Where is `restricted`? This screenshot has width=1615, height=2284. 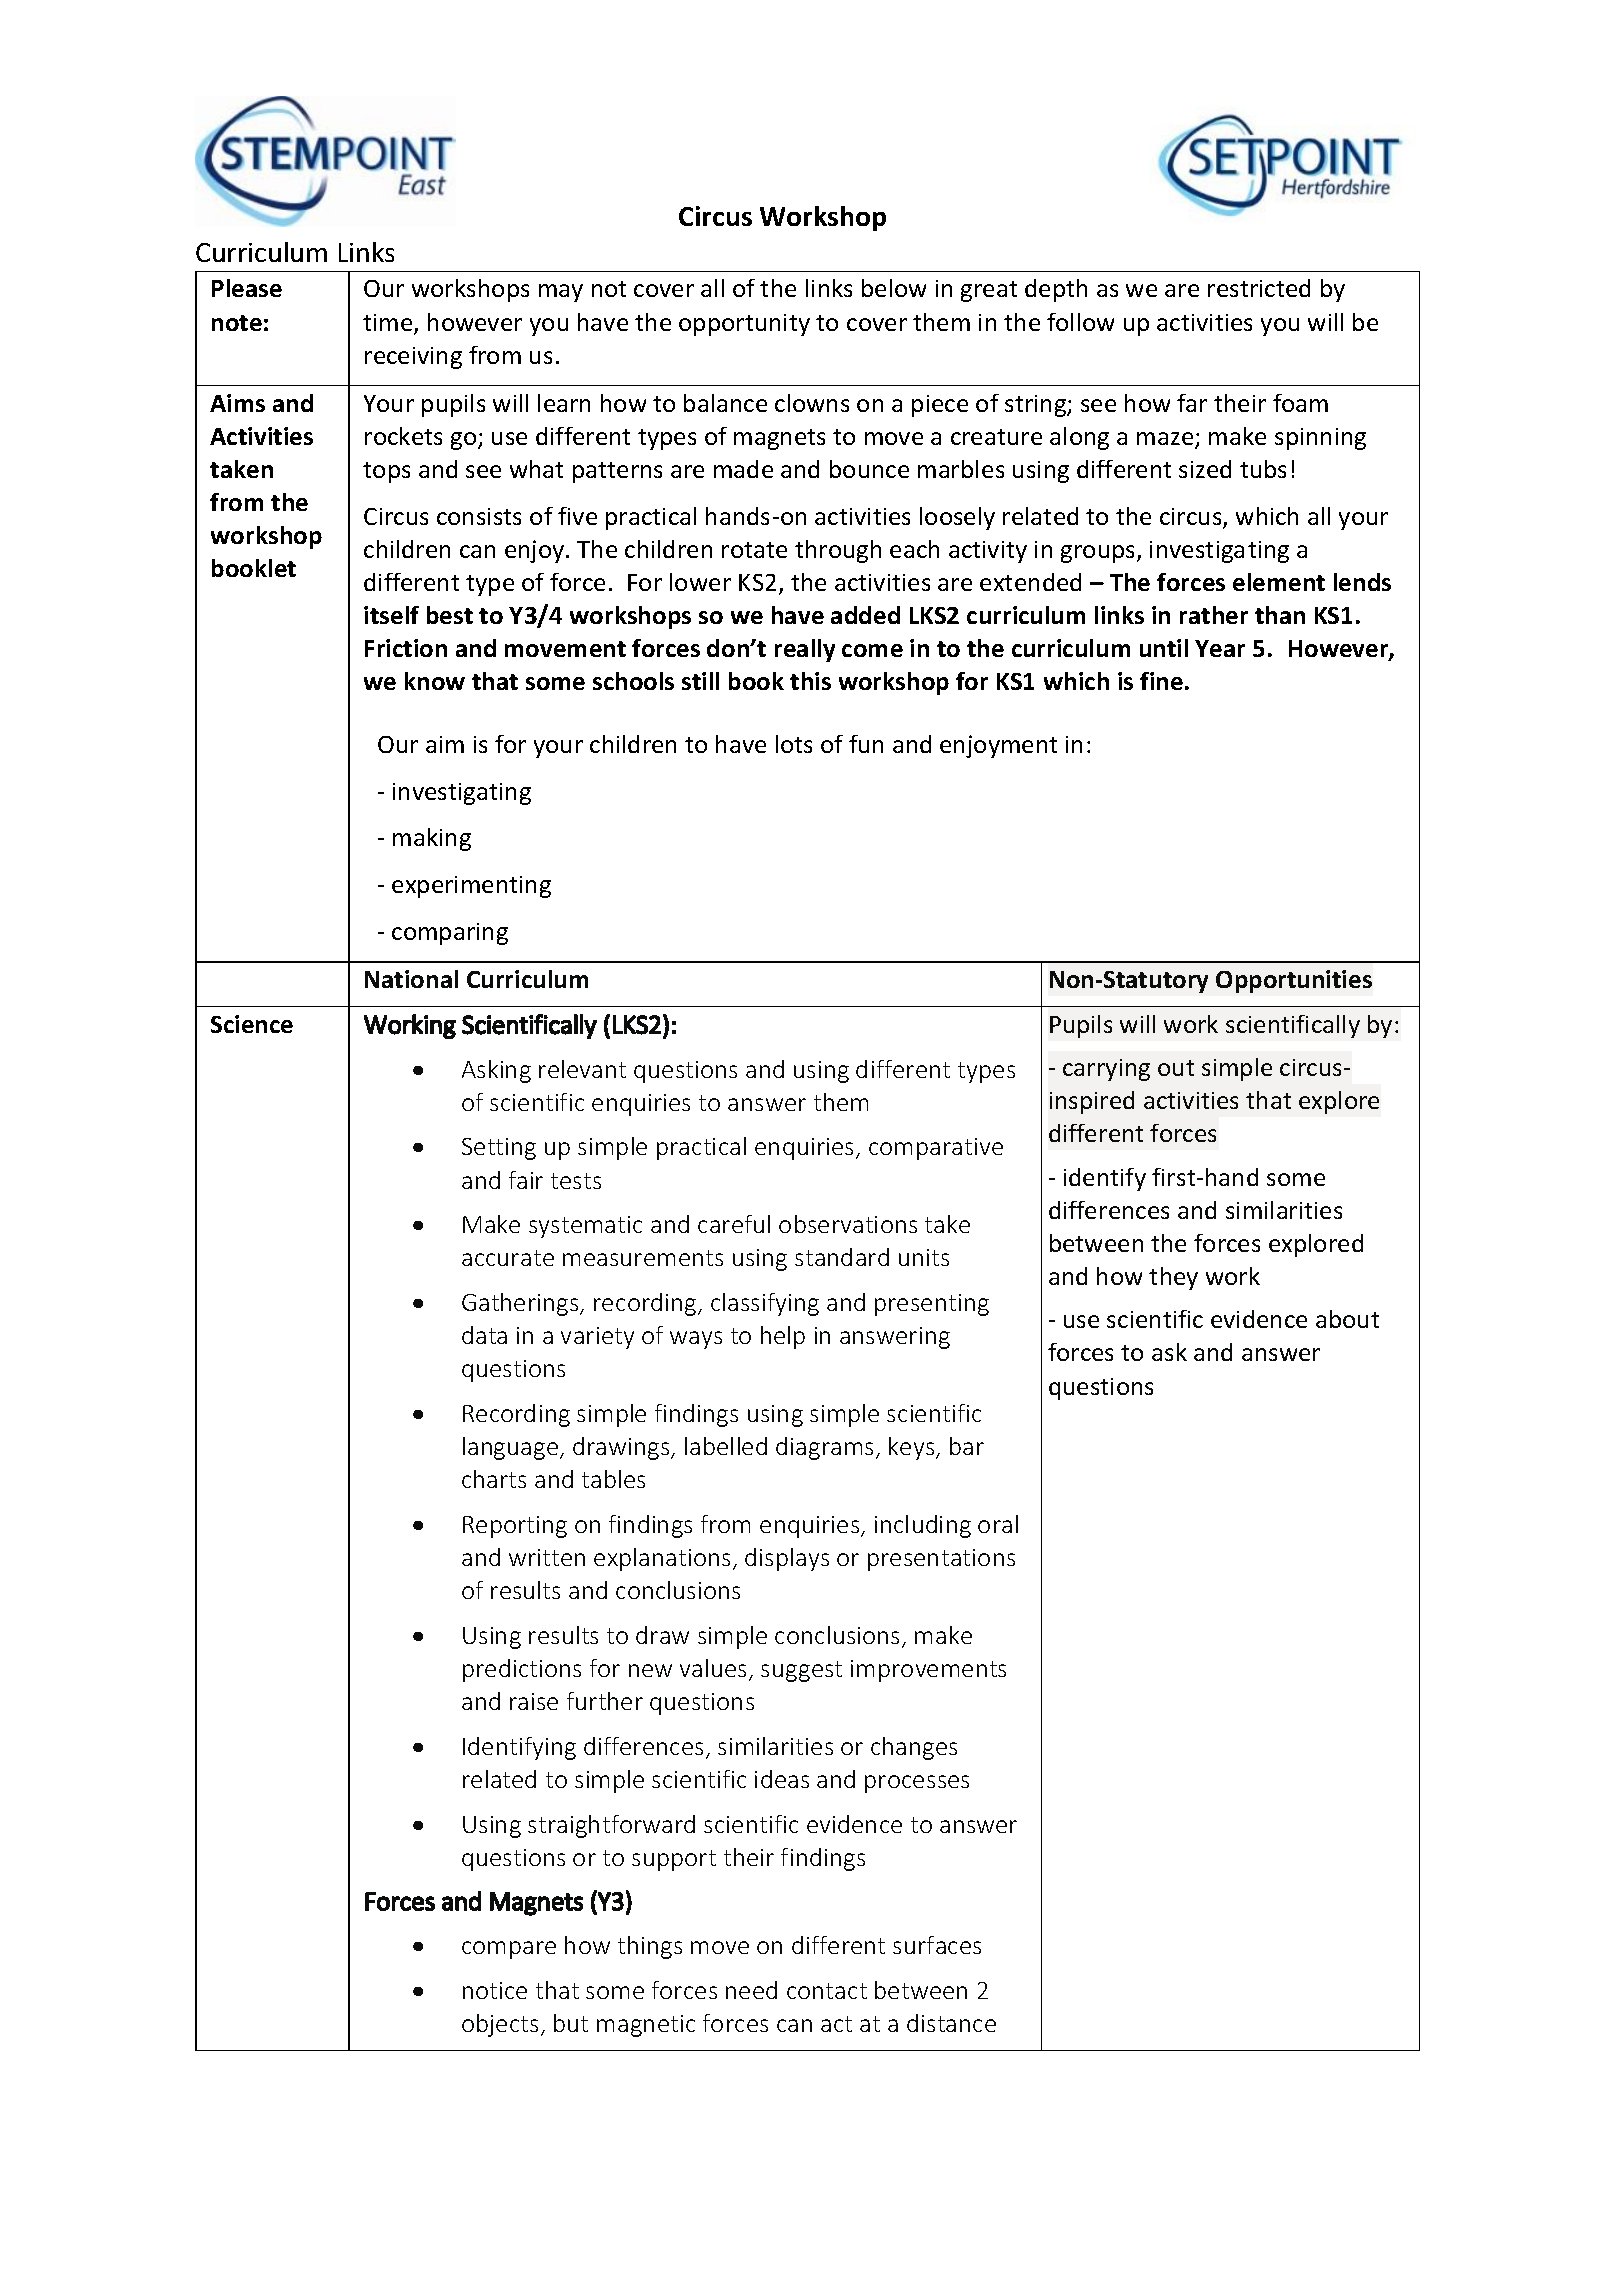
restricted is located at coordinates (1259, 288).
